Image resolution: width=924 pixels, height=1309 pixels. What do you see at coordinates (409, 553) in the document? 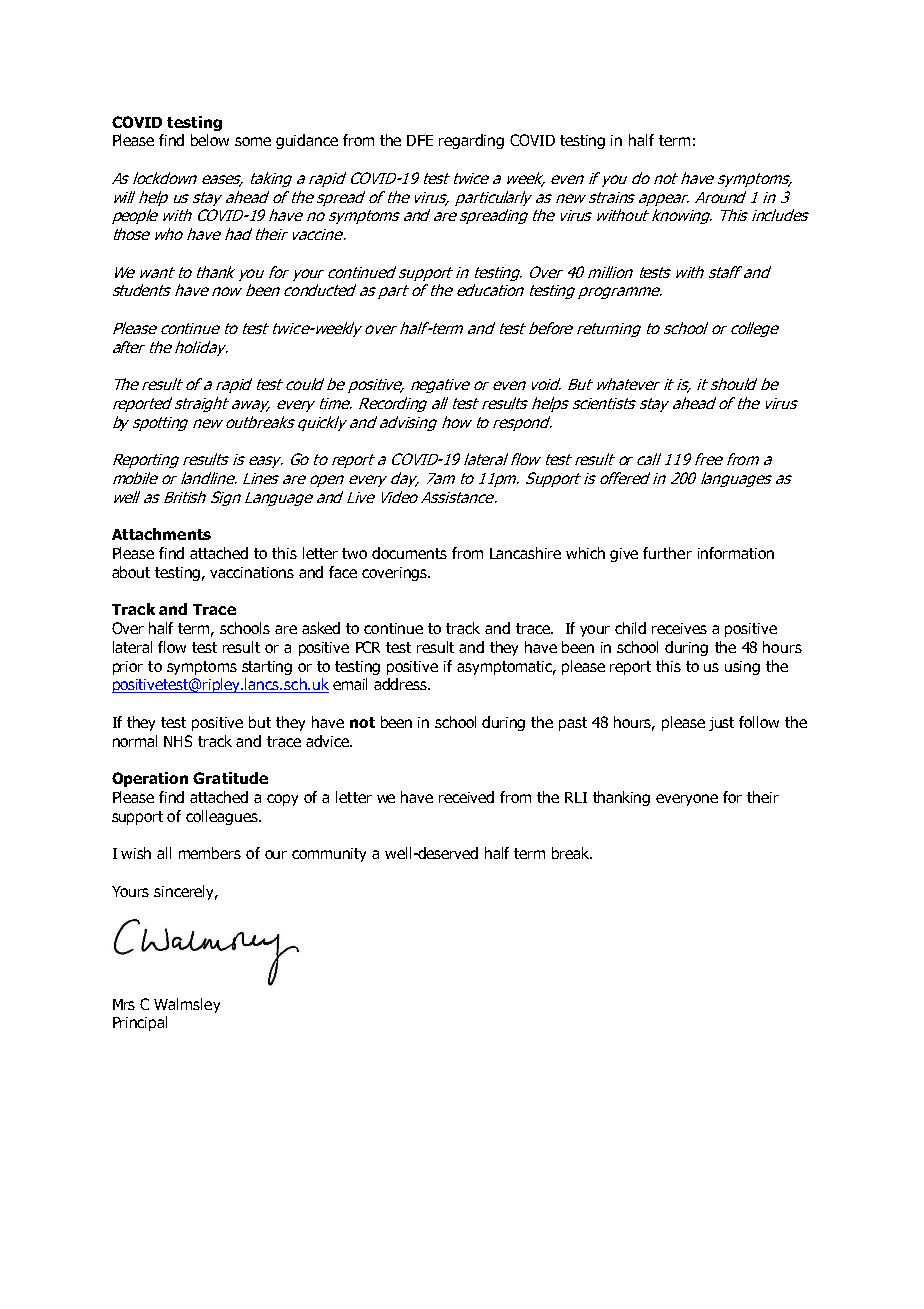
I see `documents` at bounding box center [409, 553].
